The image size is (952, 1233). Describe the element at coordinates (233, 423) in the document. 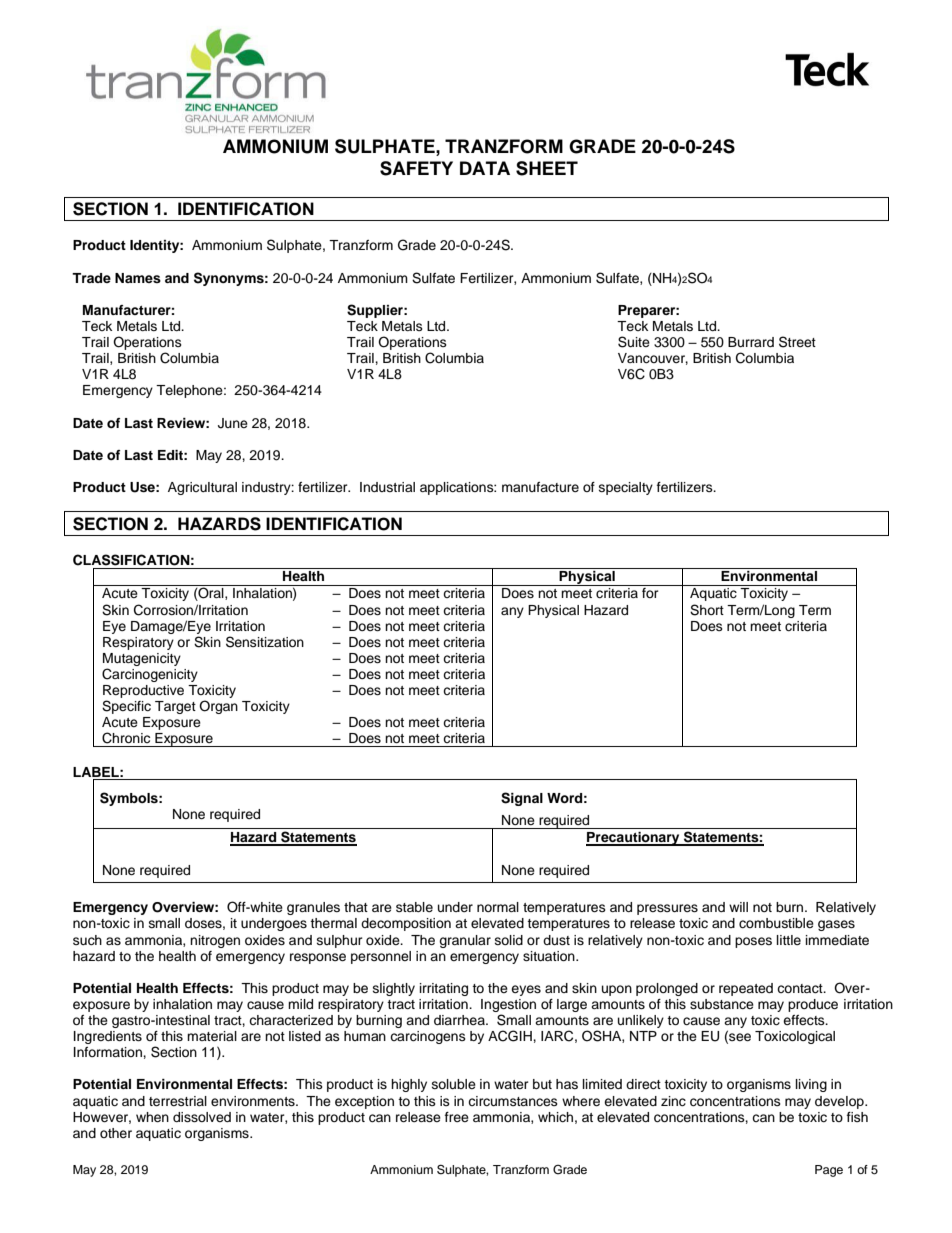

I see `June` at that location.
